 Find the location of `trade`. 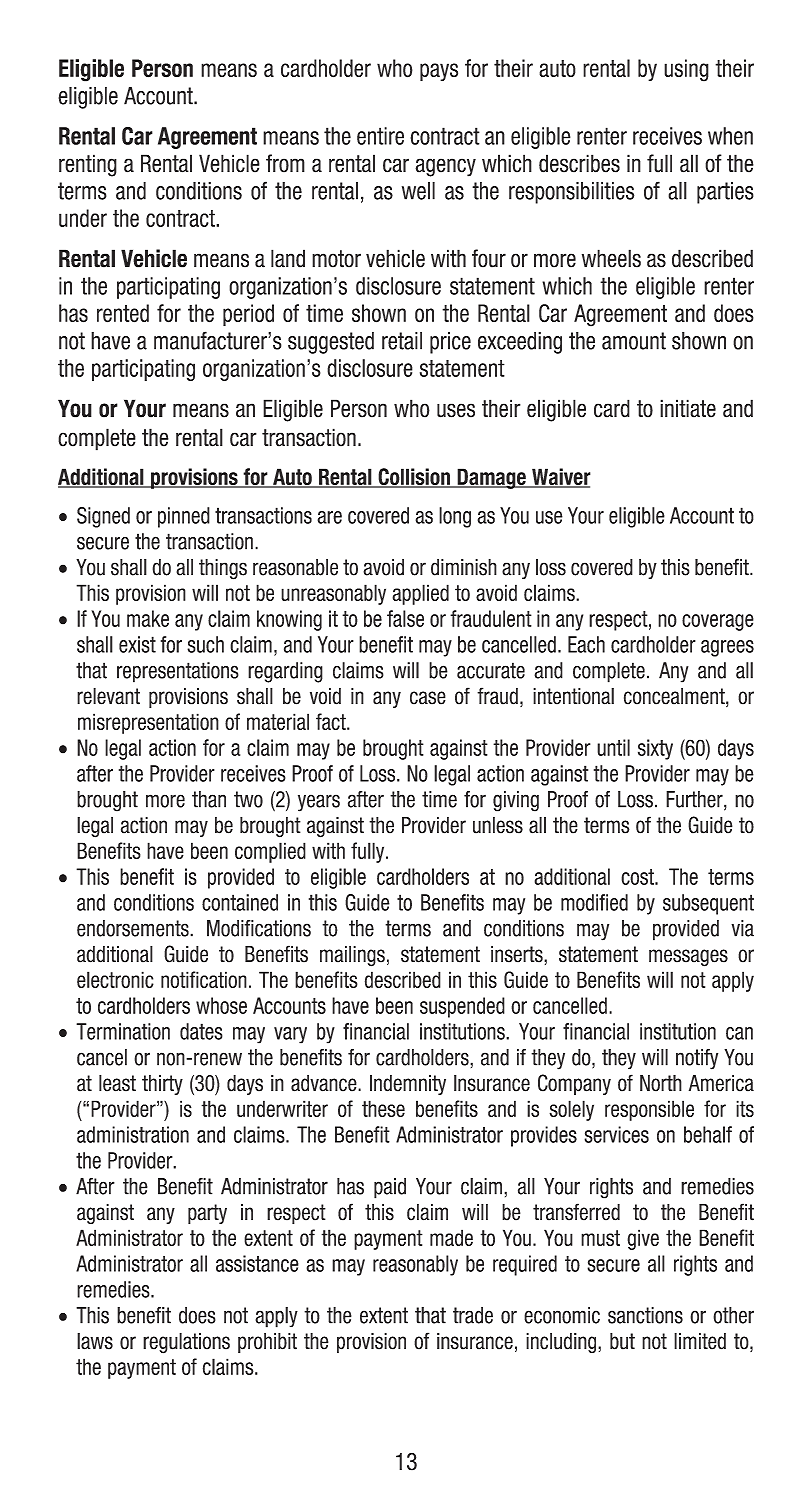

trade is located at coordinates (473, 1315).
